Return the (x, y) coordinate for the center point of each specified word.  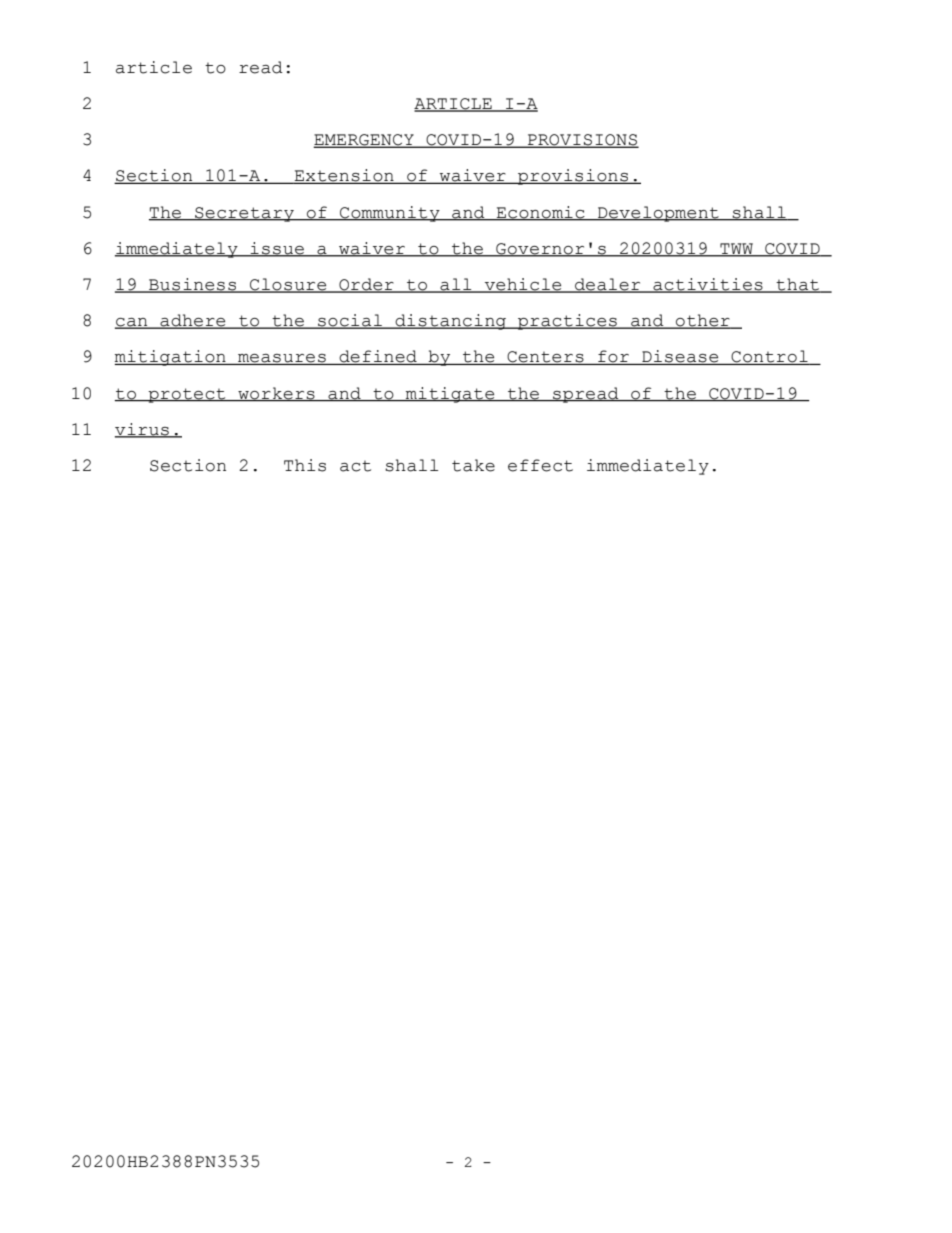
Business (193, 285)
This (305, 465)
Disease (680, 357)
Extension (344, 176)
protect (187, 395)
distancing (451, 322)
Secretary (244, 214)
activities (708, 285)
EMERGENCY (364, 141)
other (703, 321)
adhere (193, 321)
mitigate (450, 395)
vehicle (523, 285)
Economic (540, 213)
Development (658, 214)
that (798, 285)
